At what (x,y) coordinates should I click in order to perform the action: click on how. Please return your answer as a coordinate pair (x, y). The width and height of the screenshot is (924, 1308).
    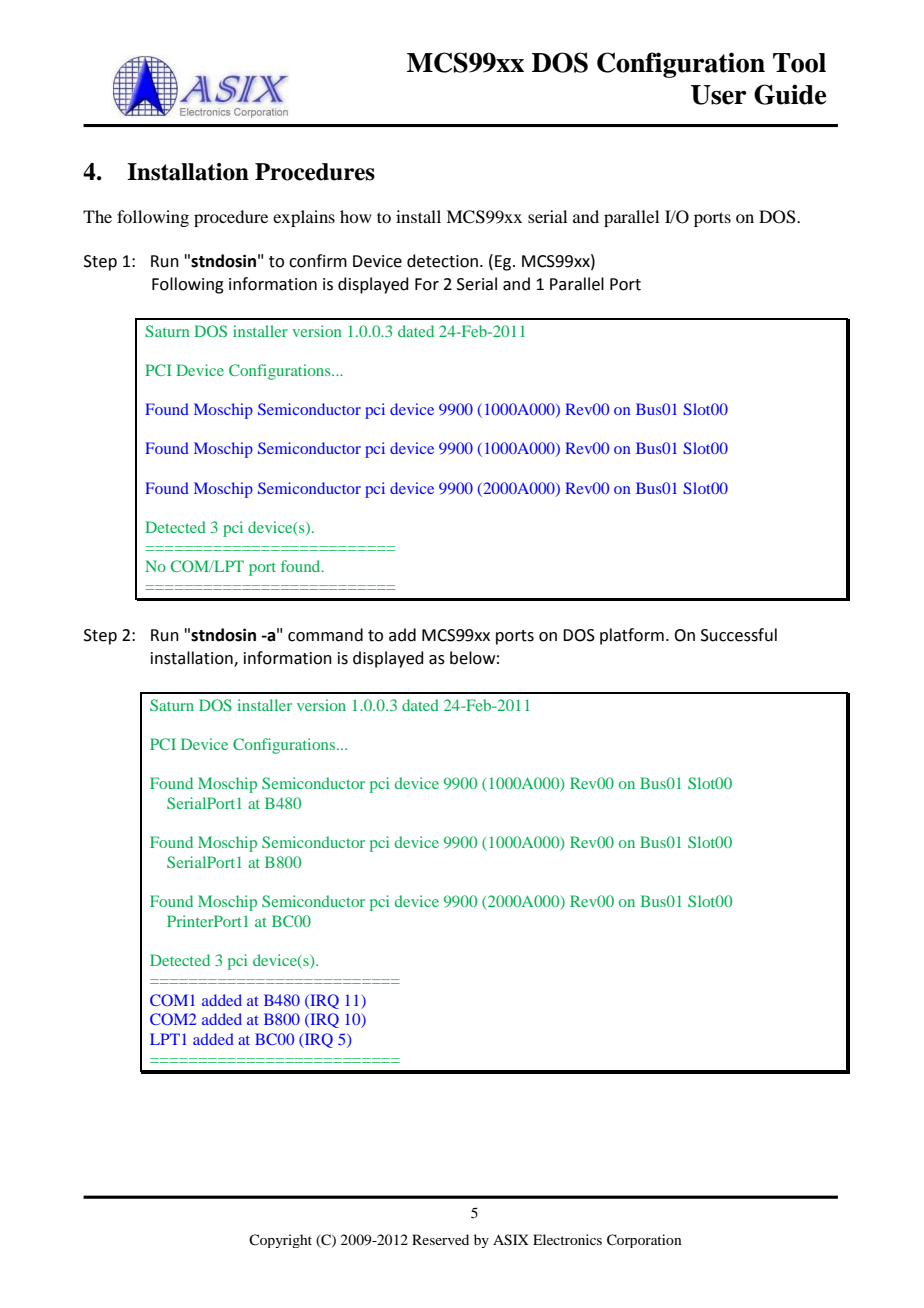
    Looking at the image, I should click on (356, 216).
